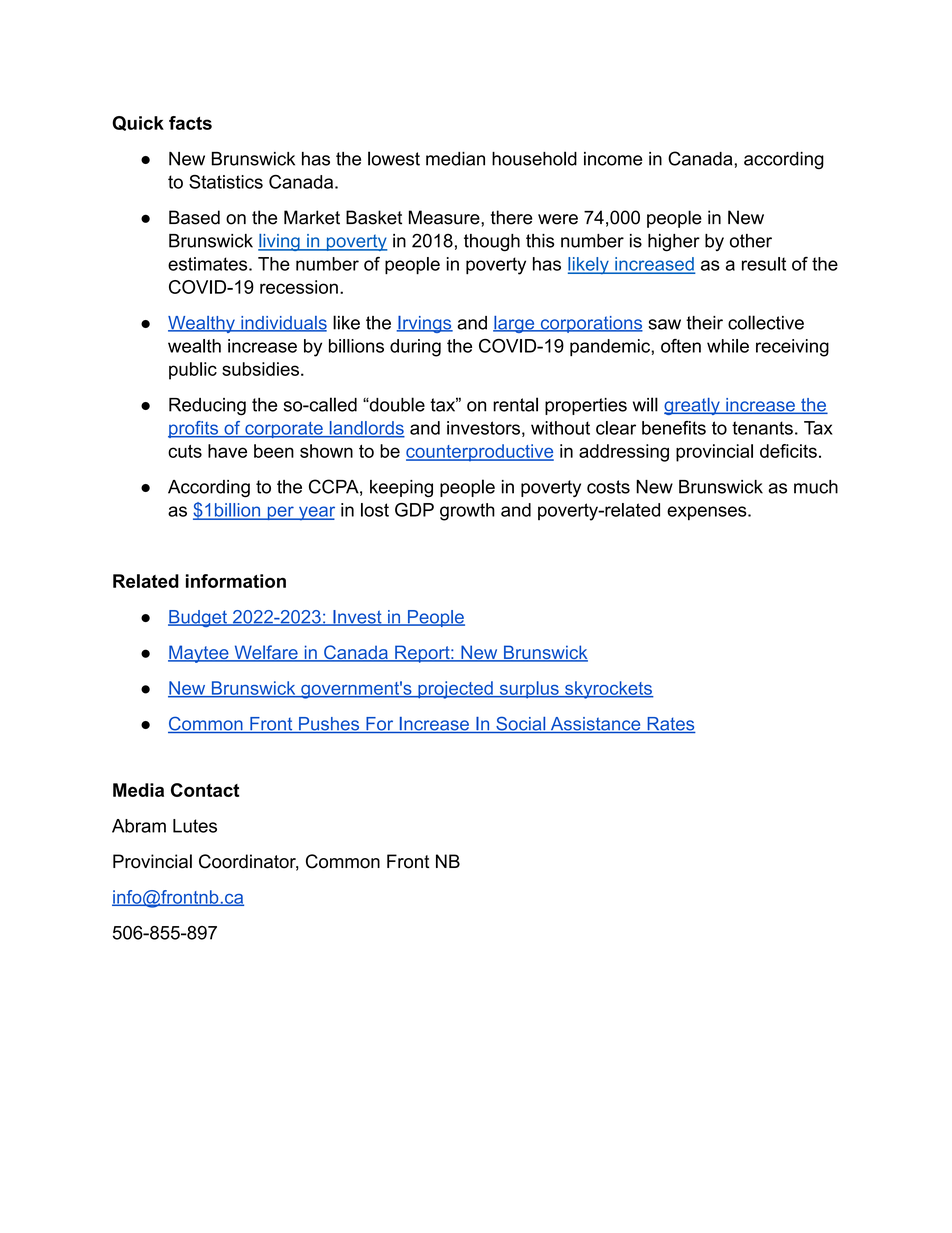  I want to click on facts, so click(190, 123).
